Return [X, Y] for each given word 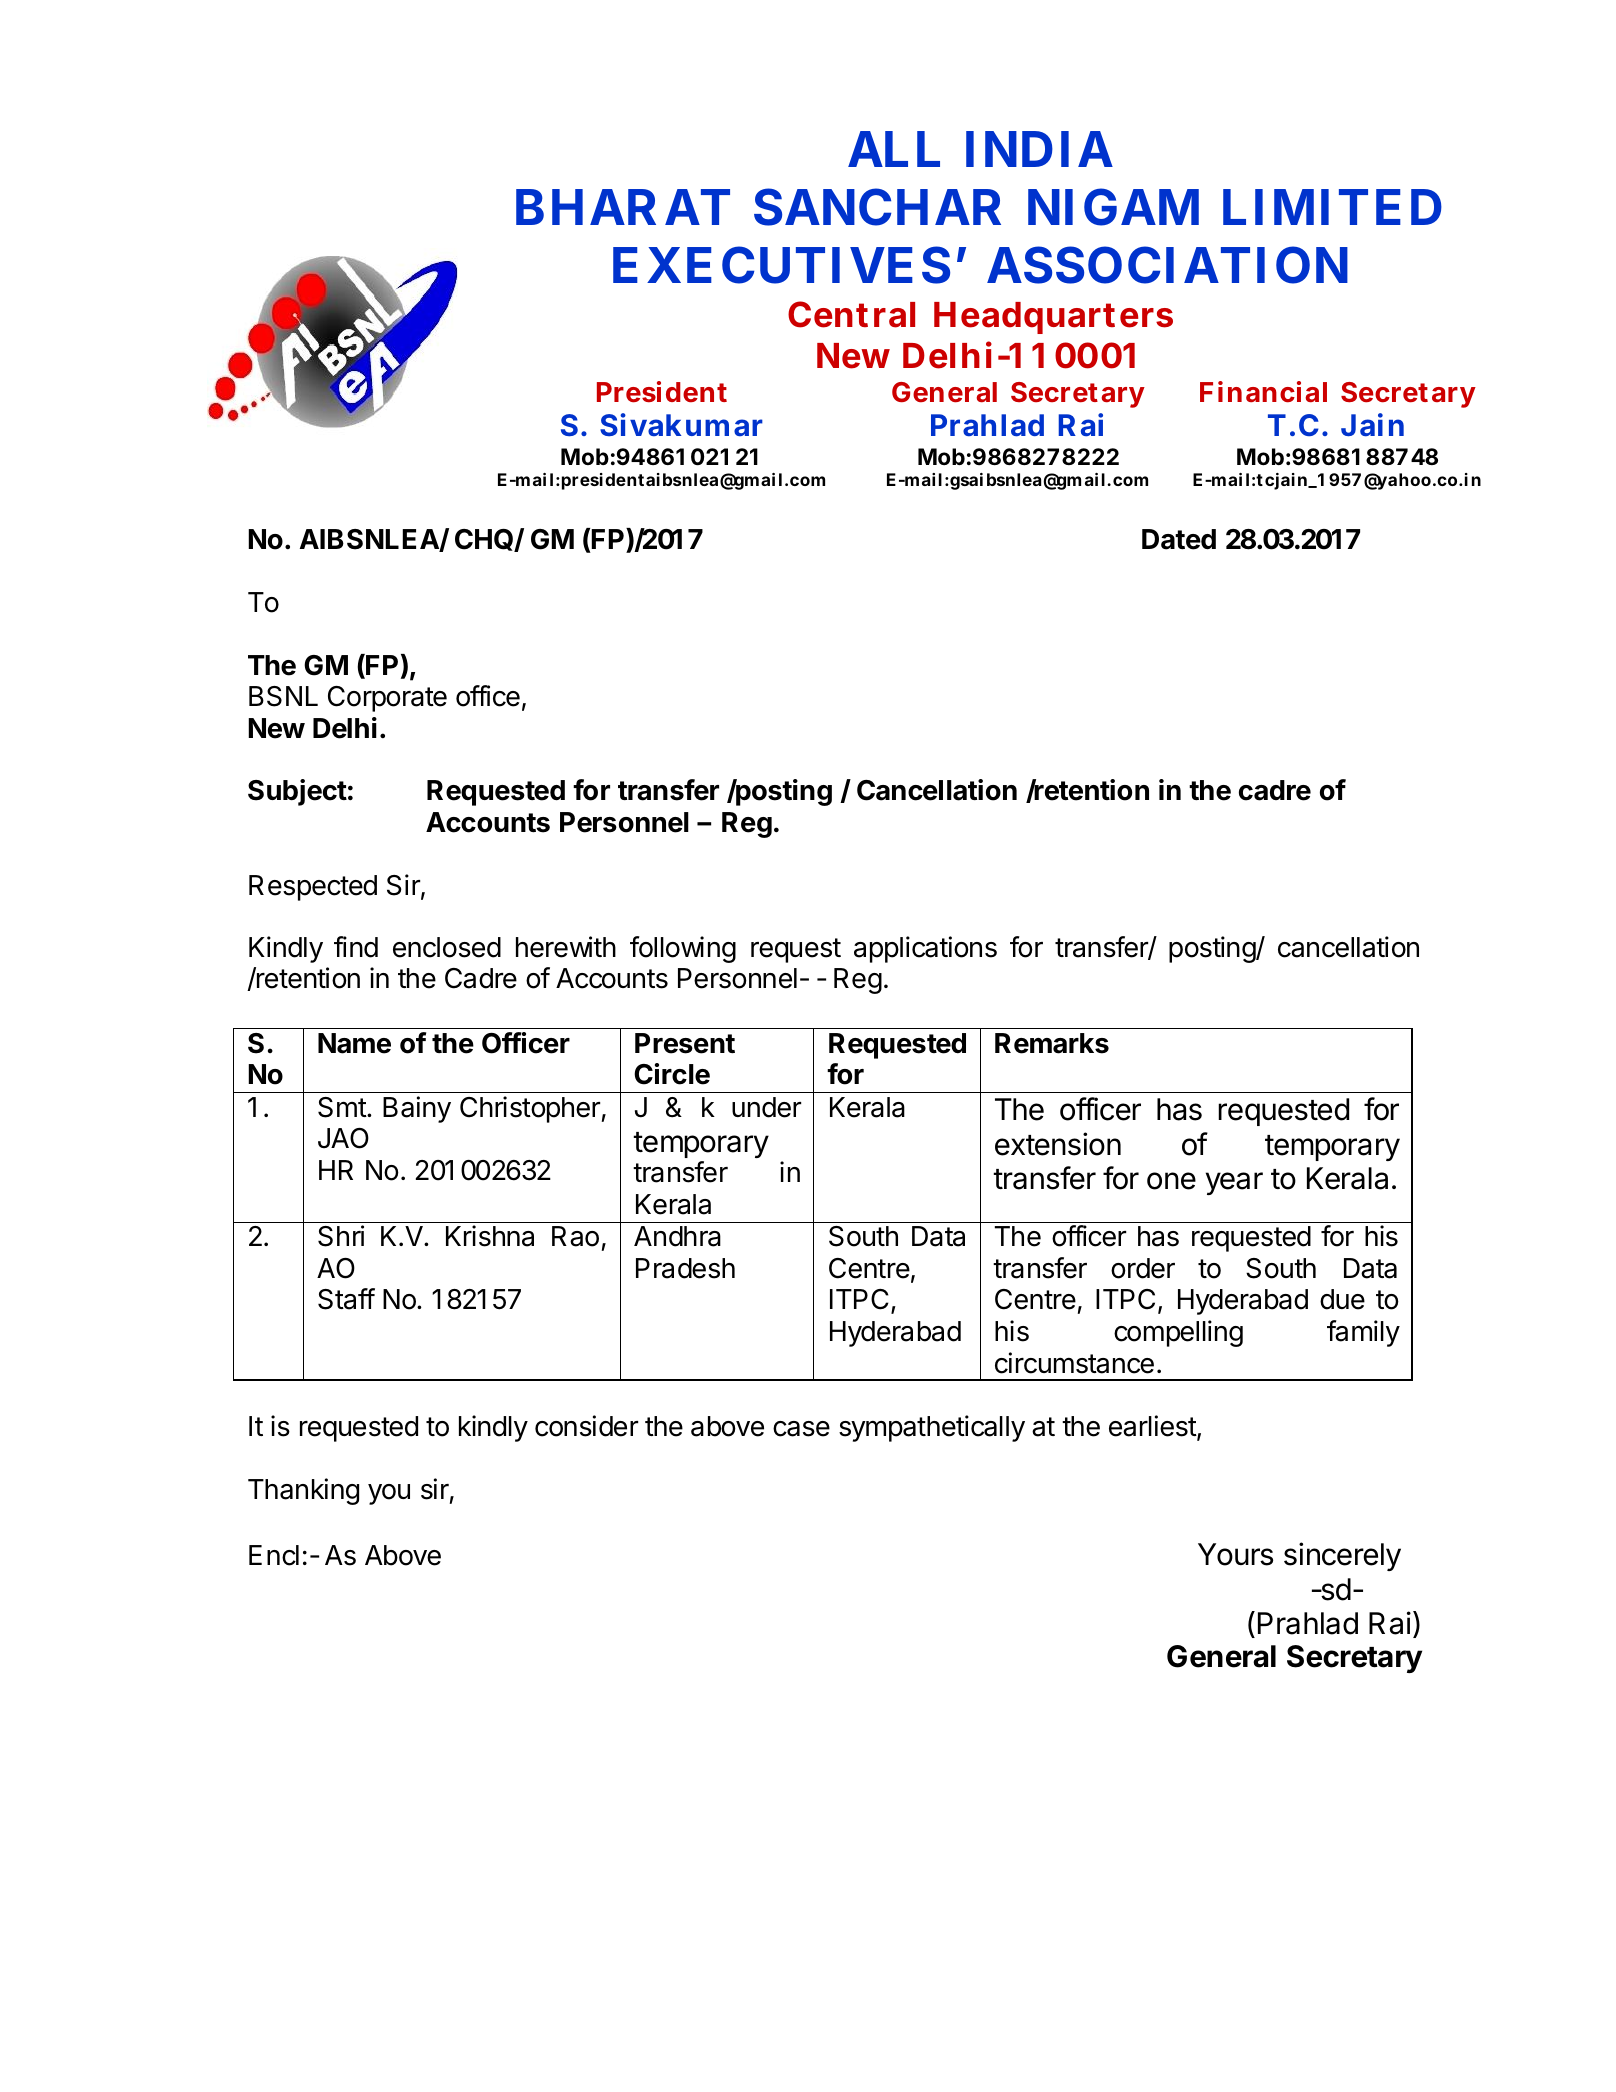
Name [354, 1043]
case [801, 1429]
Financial [1263, 392]
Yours [1235, 1554]
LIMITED [1332, 207]
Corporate [387, 699]
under [766, 1107]
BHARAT [623, 207]
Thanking [303, 1491]
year [1234, 1183]
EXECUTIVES [781, 265]
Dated [1179, 539]
